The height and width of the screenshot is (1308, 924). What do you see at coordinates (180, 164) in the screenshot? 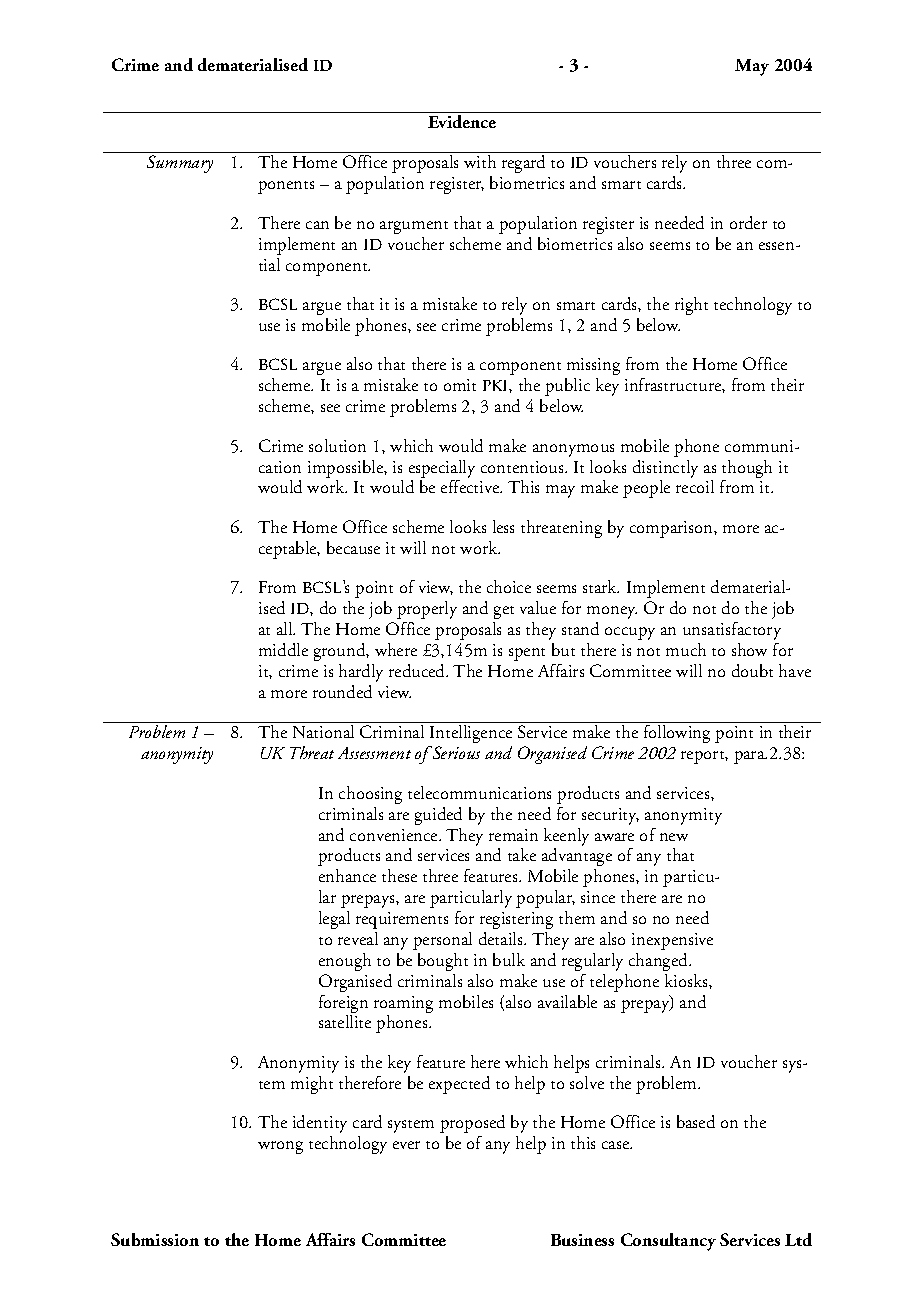
I see `Summary` at bounding box center [180, 164].
